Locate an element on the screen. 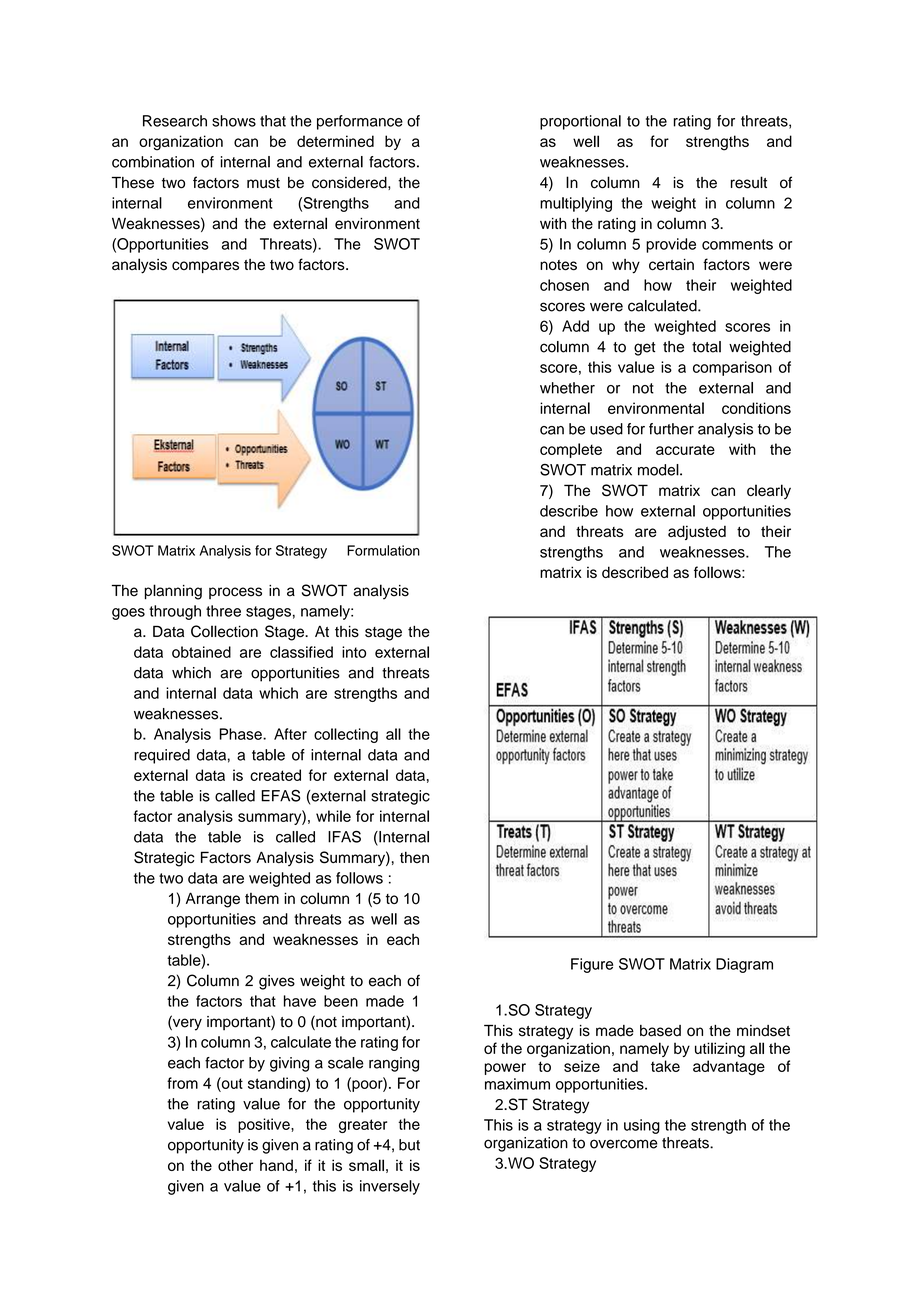 The image size is (924, 1307). adjusted is located at coordinates (697, 532).
